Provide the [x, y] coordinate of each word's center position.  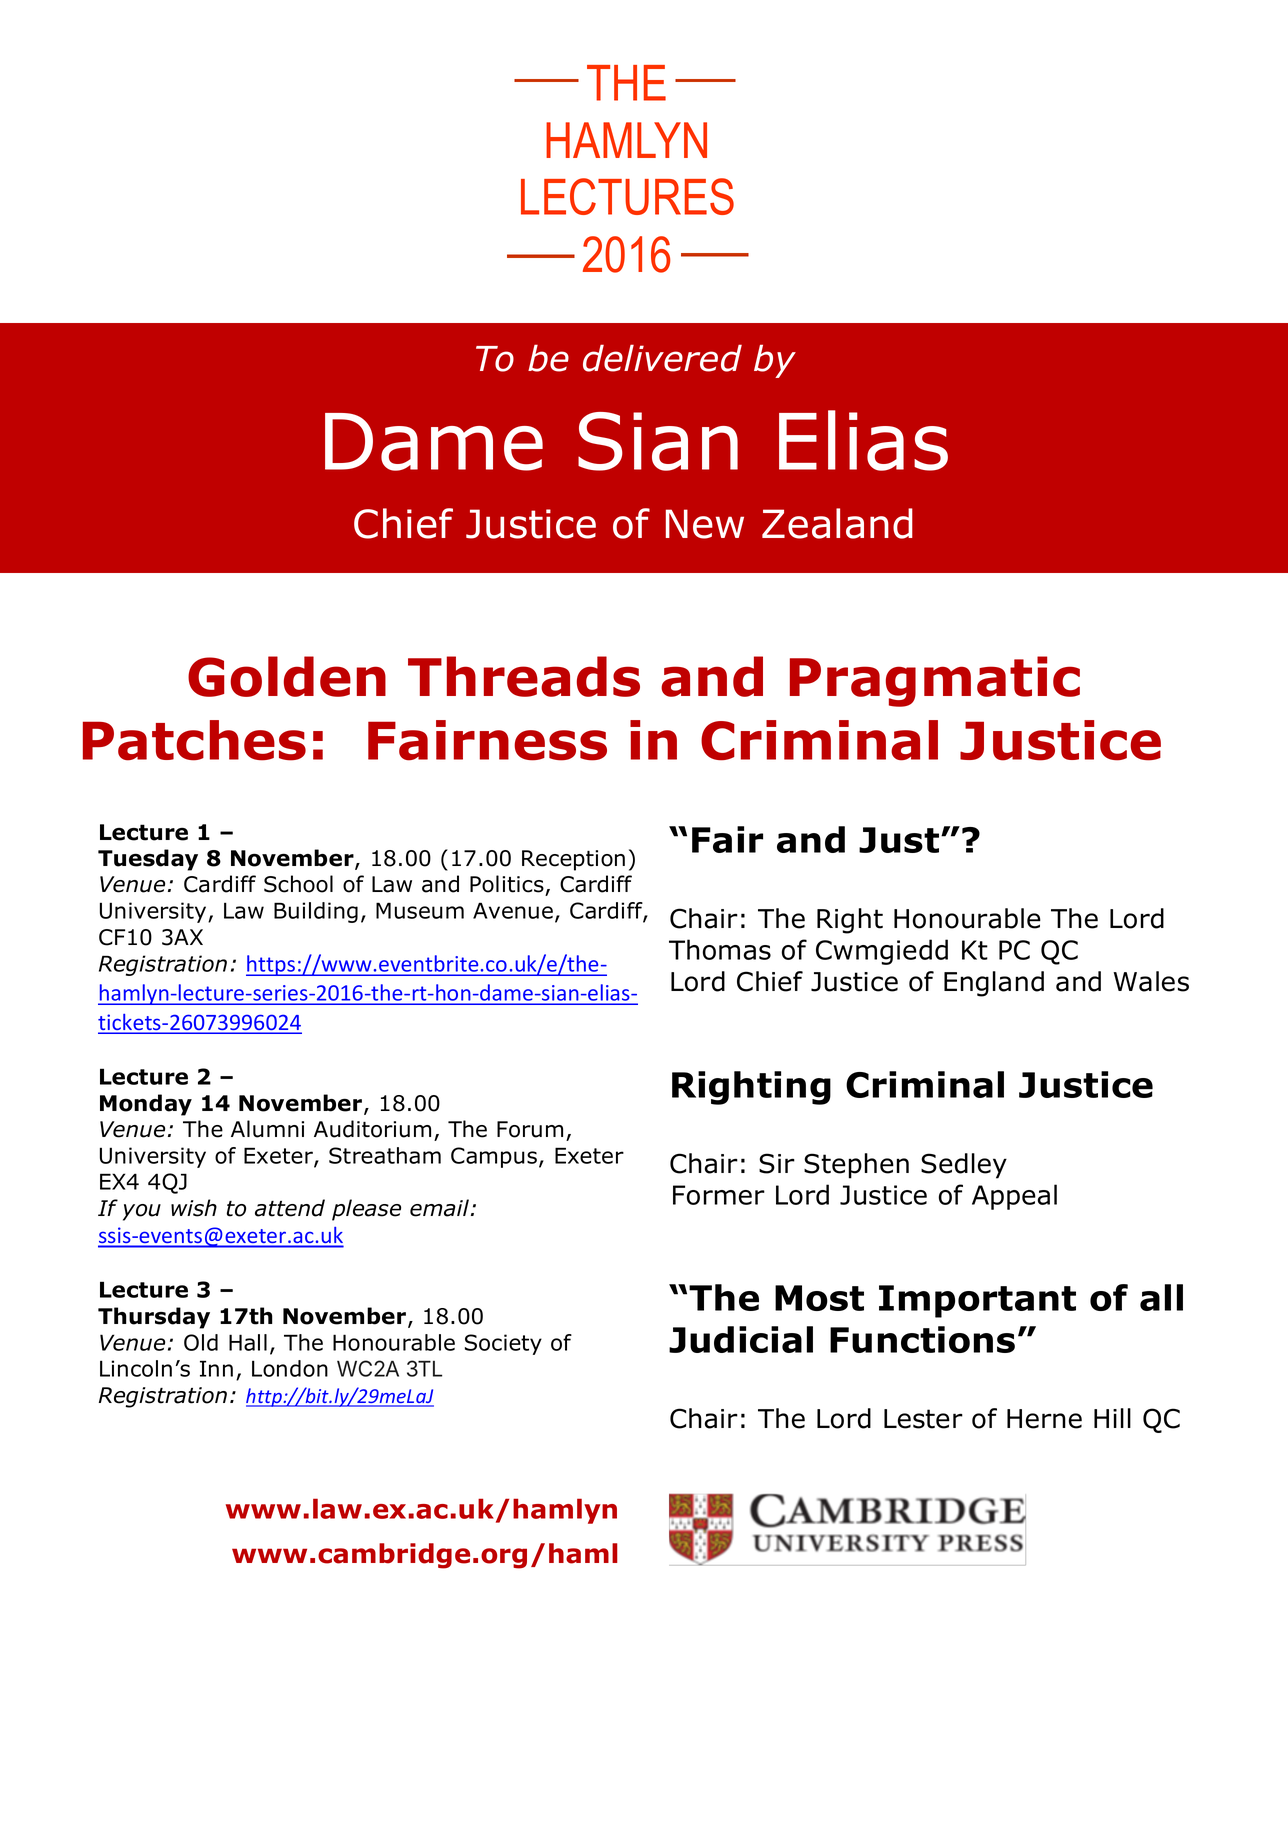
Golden [287, 676]
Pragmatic [935, 681]
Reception [573, 860]
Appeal [1014, 1197]
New [705, 524]
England [994, 984]
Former [719, 1195]
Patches [194, 740]
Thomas [720, 949]
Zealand [837, 523]
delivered [662, 358]
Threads [524, 676]
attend [290, 1208]
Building [316, 912]
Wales [1151, 981]
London [290, 1368]
